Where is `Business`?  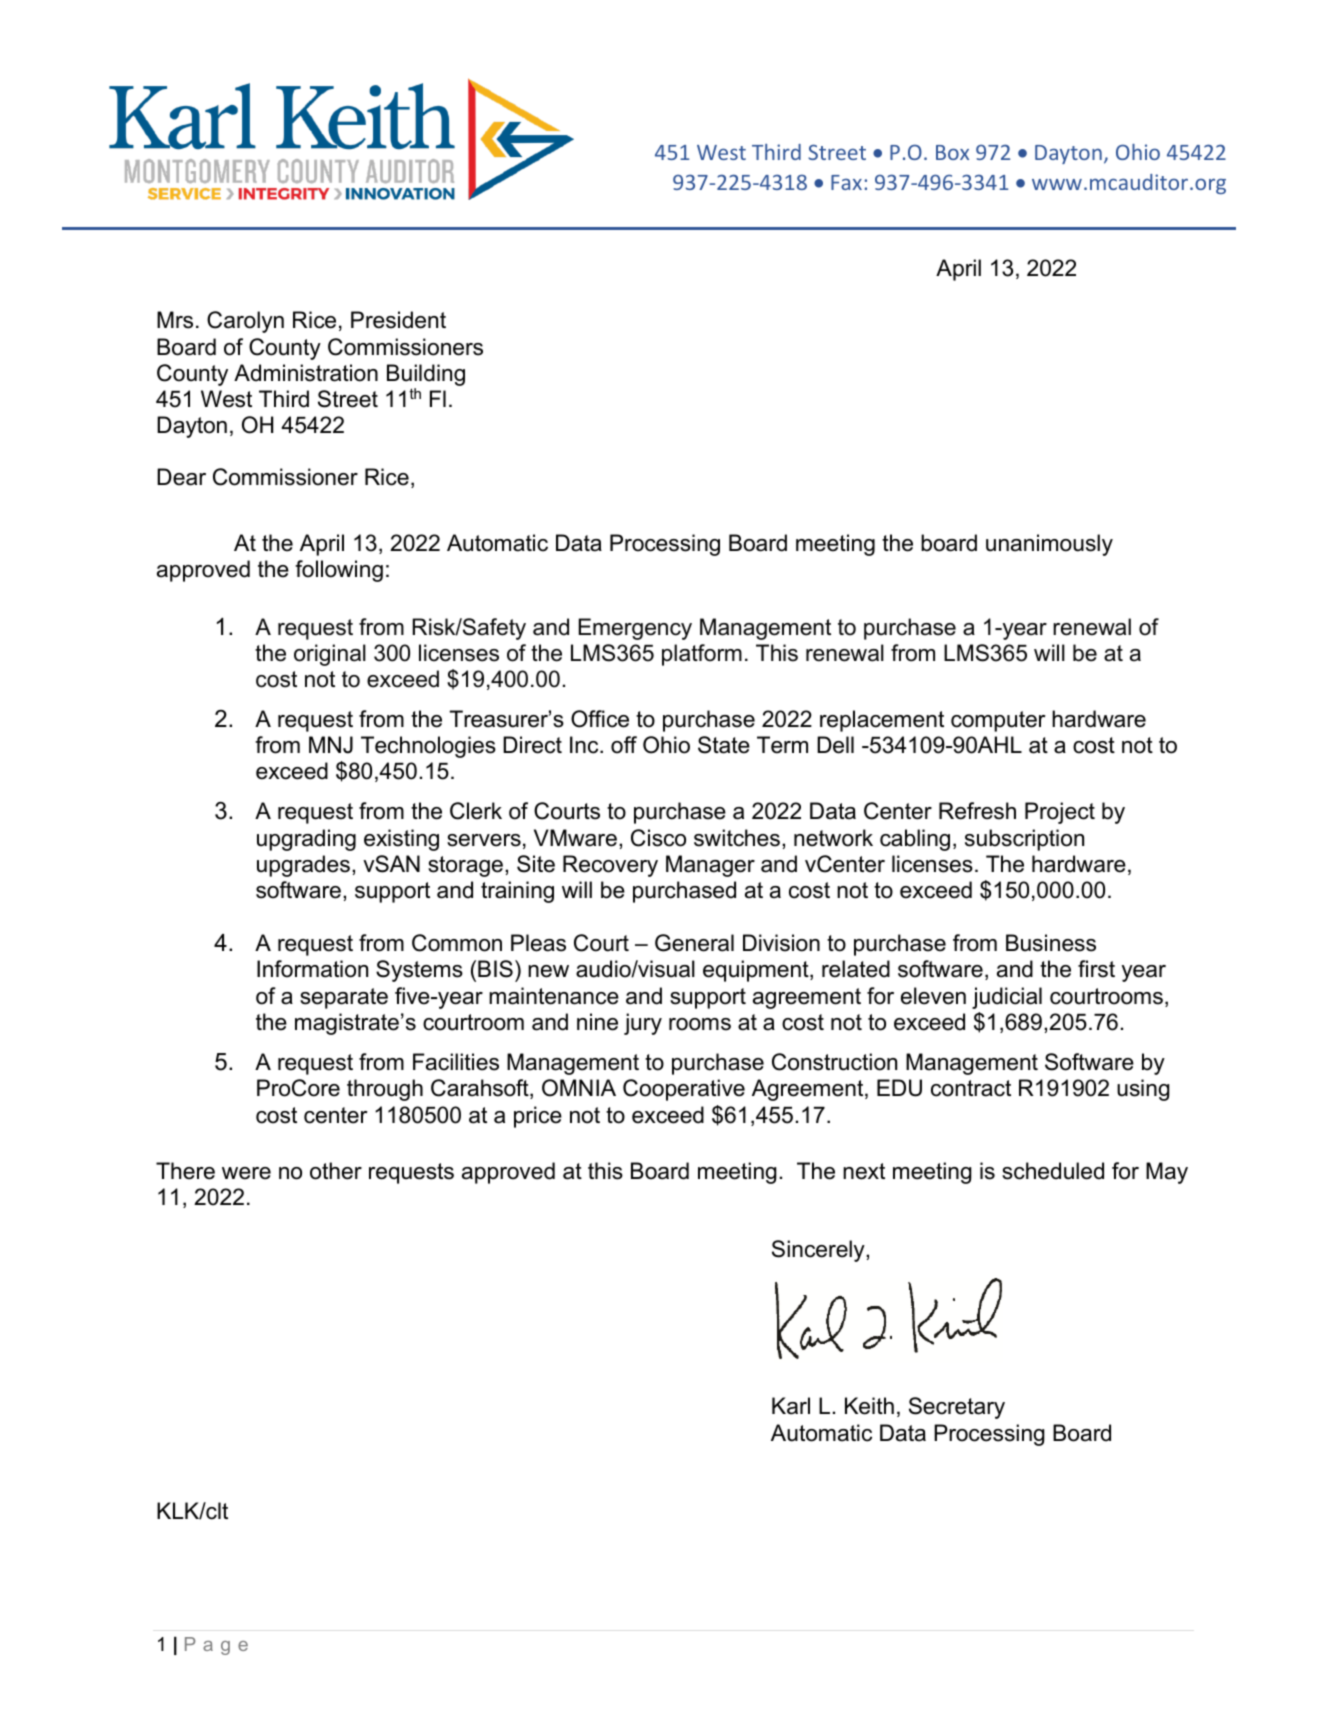
Business is located at coordinates (1051, 943).
